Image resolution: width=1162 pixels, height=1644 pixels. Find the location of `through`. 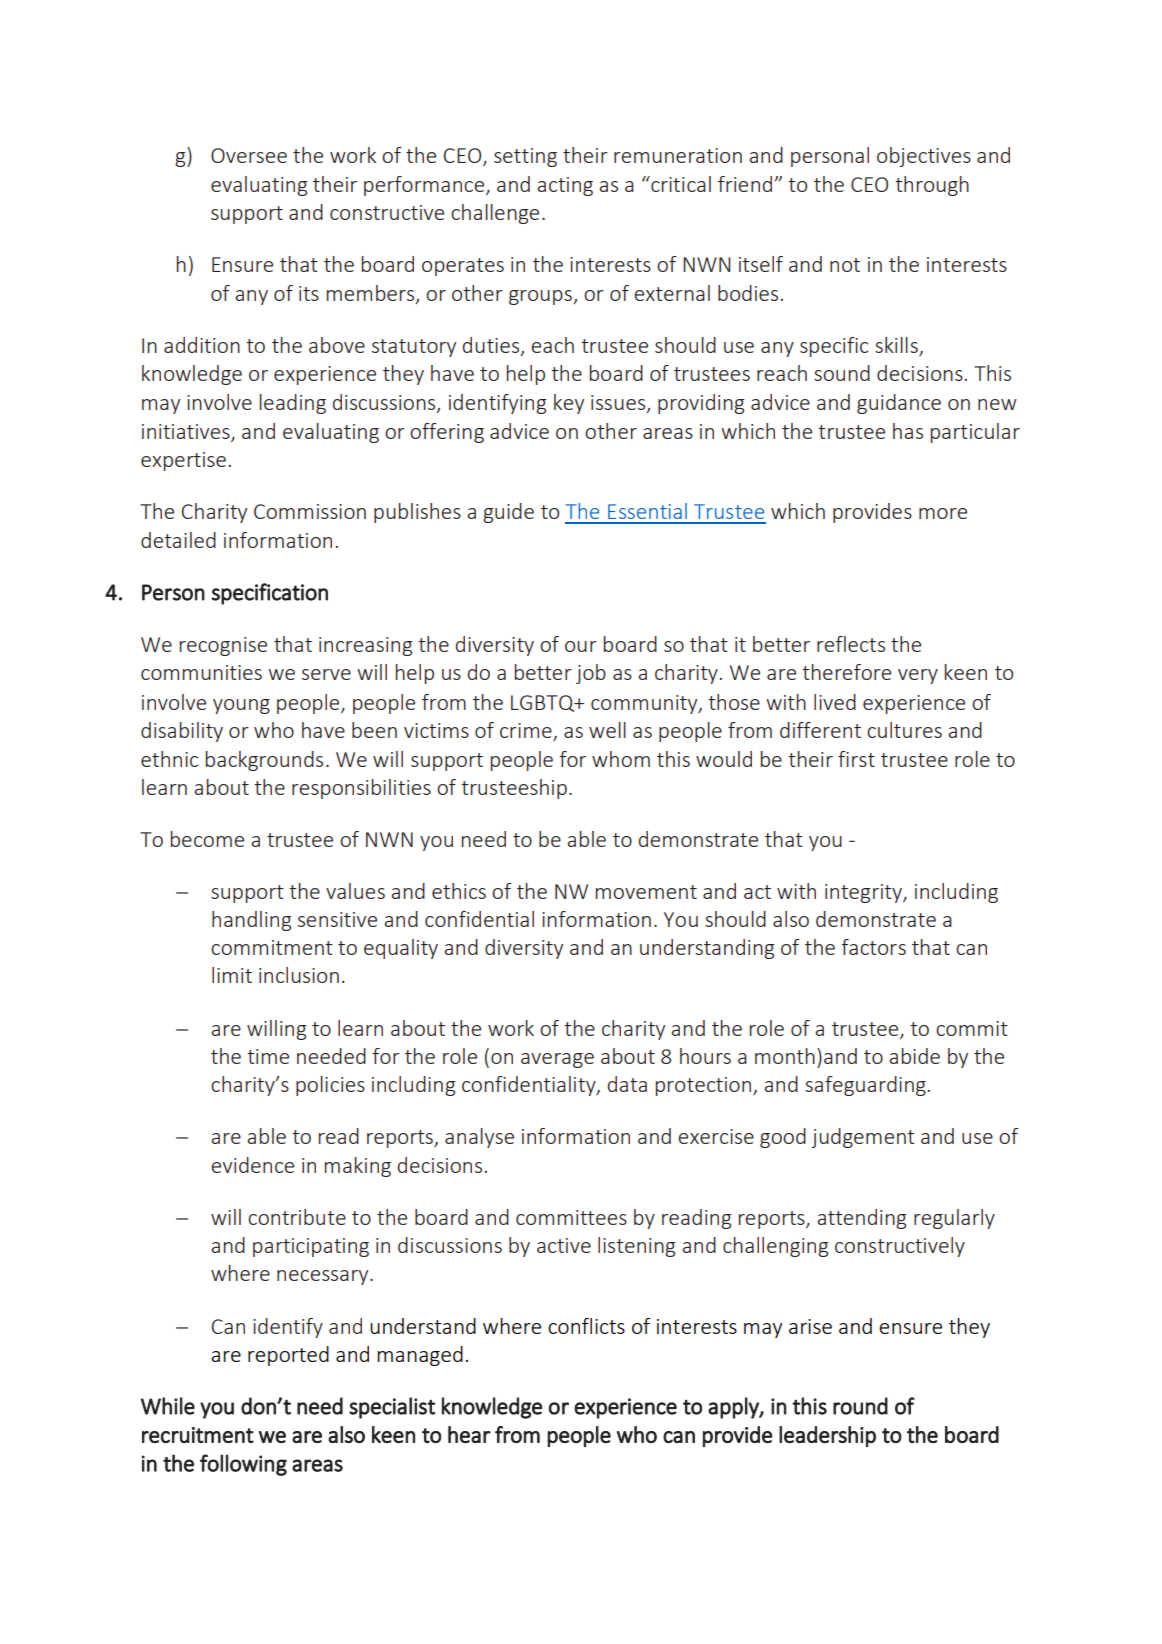

through is located at coordinates (932, 186).
